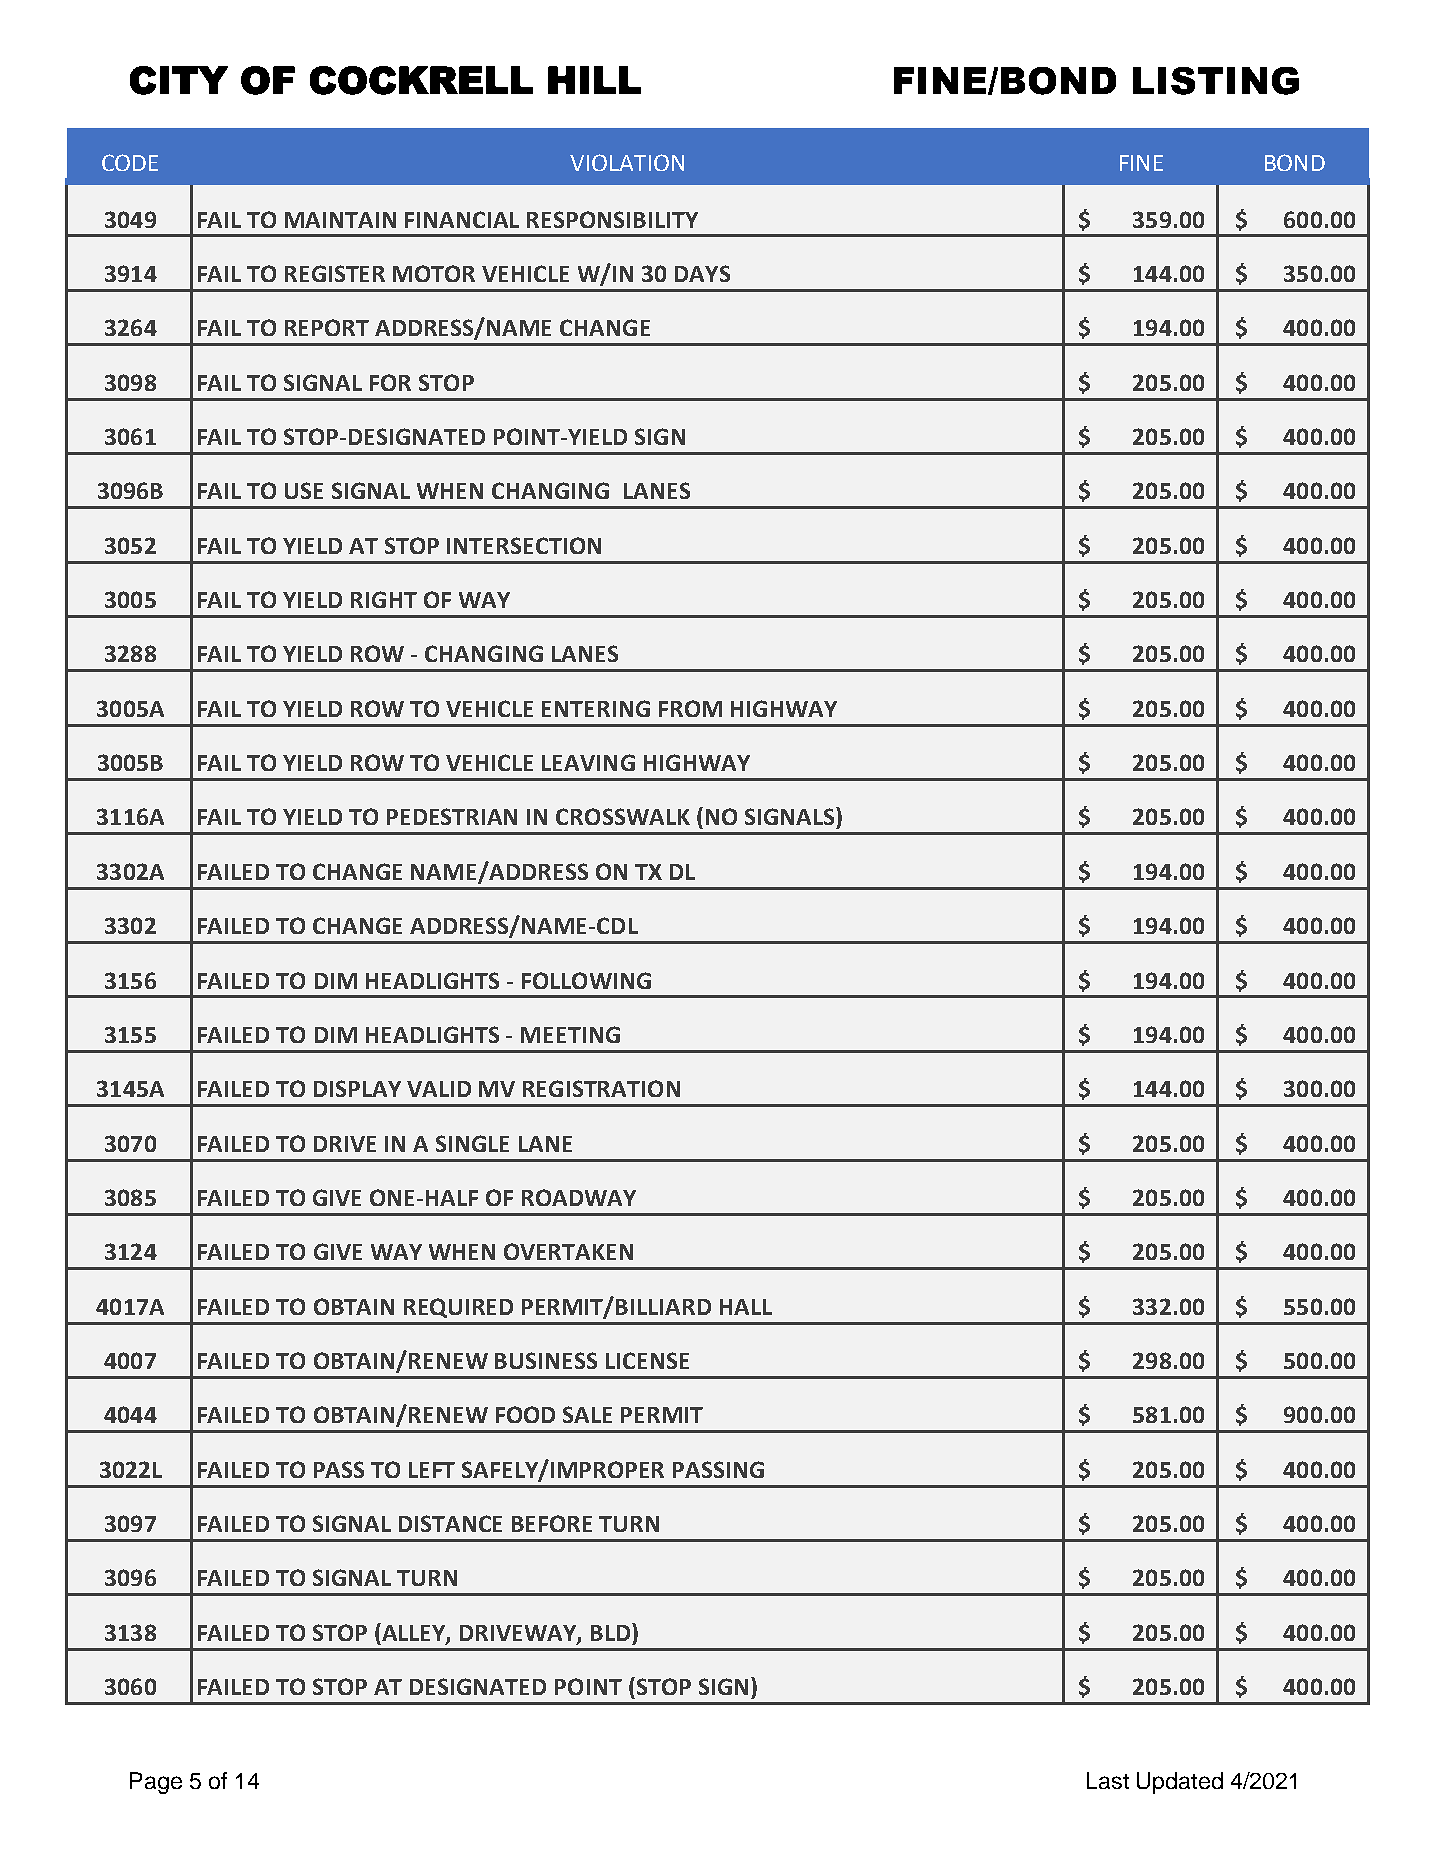 The width and height of the image is (1429, 1849). I want to click on Page, so click(156, 1783).
